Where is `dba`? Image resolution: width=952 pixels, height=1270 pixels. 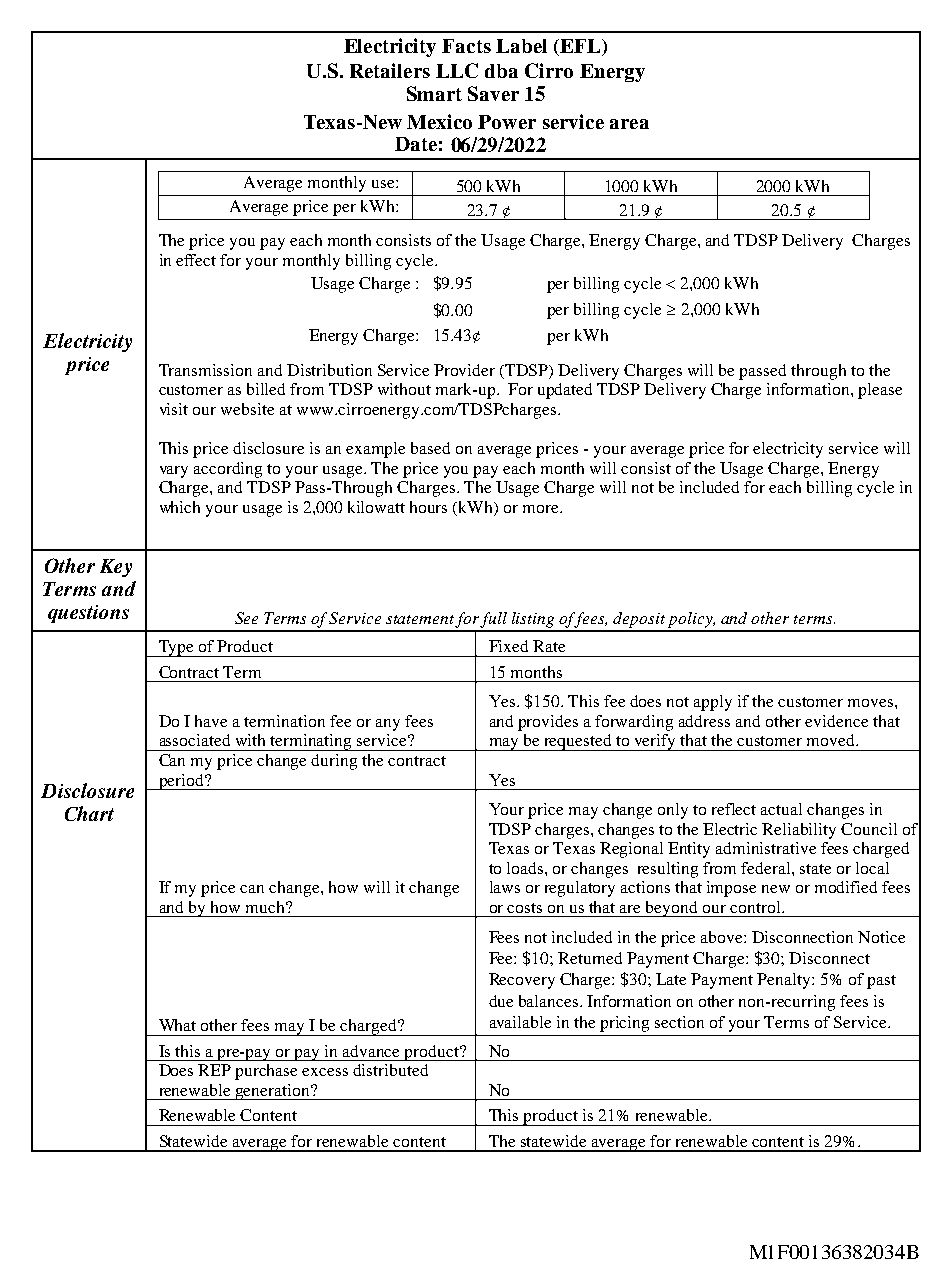 dba is located at coordinates (501, 71).
